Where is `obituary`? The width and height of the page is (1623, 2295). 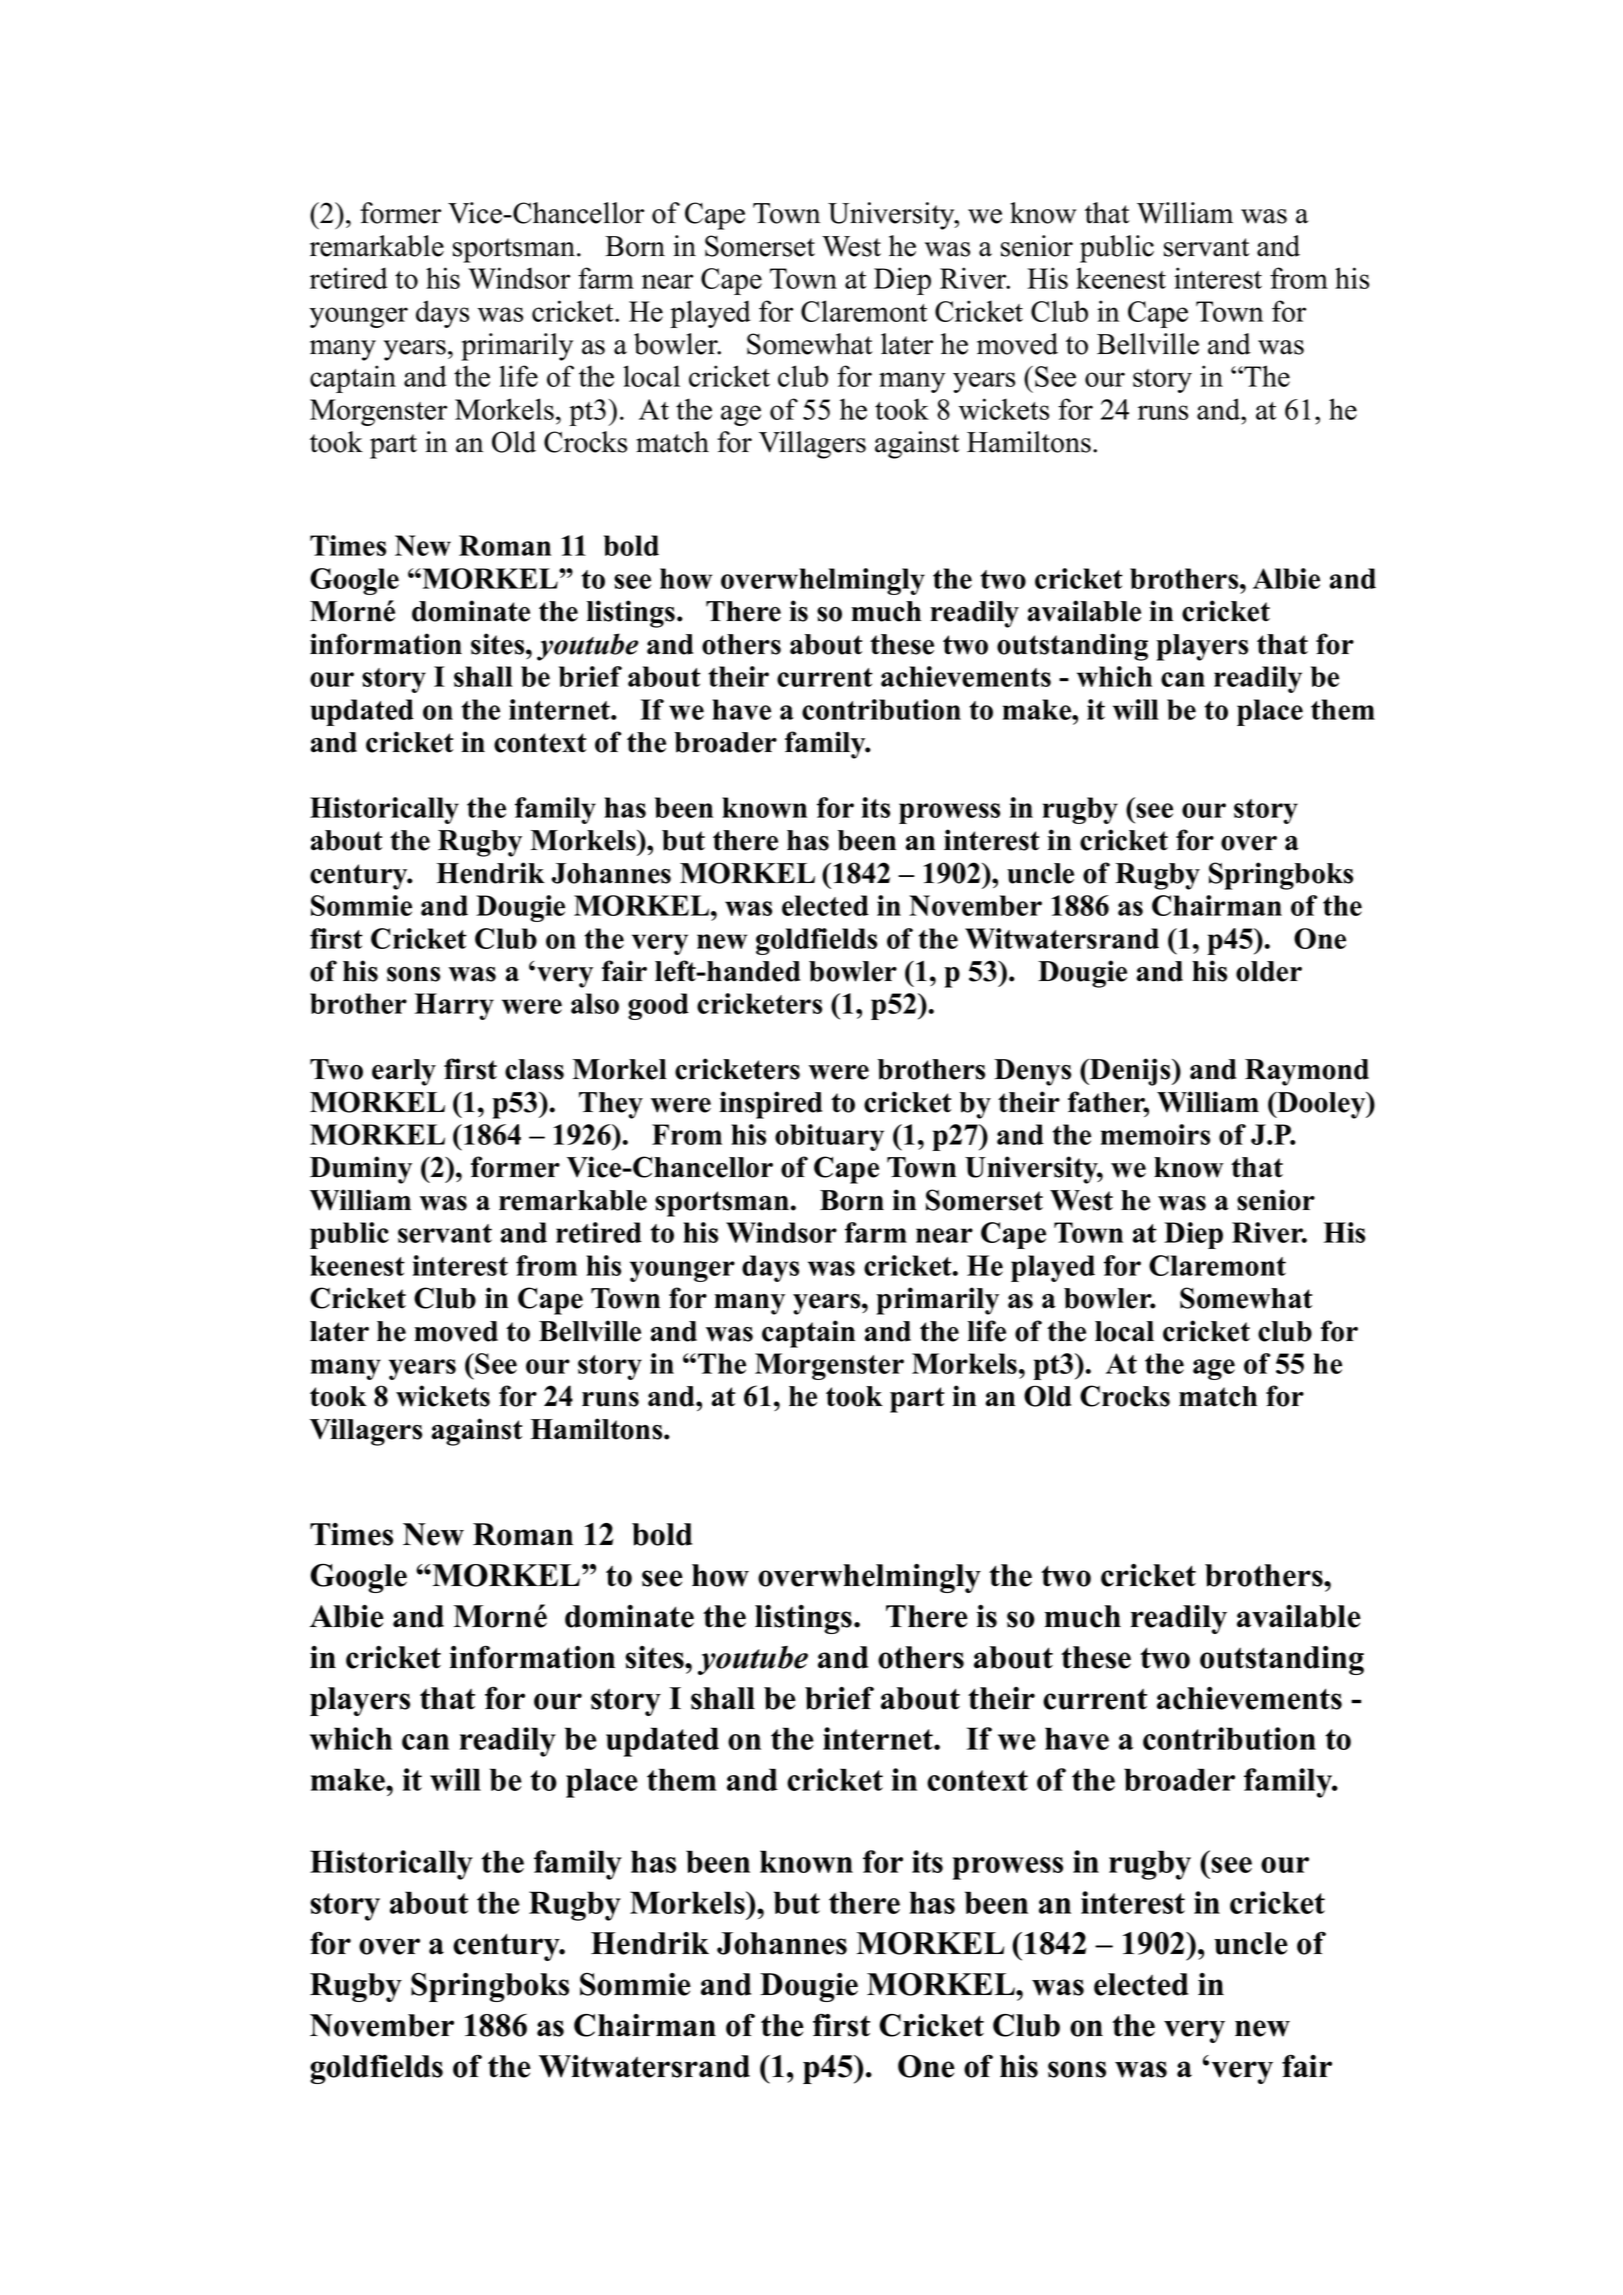
obituary is located at coordinates (829, 1137).
